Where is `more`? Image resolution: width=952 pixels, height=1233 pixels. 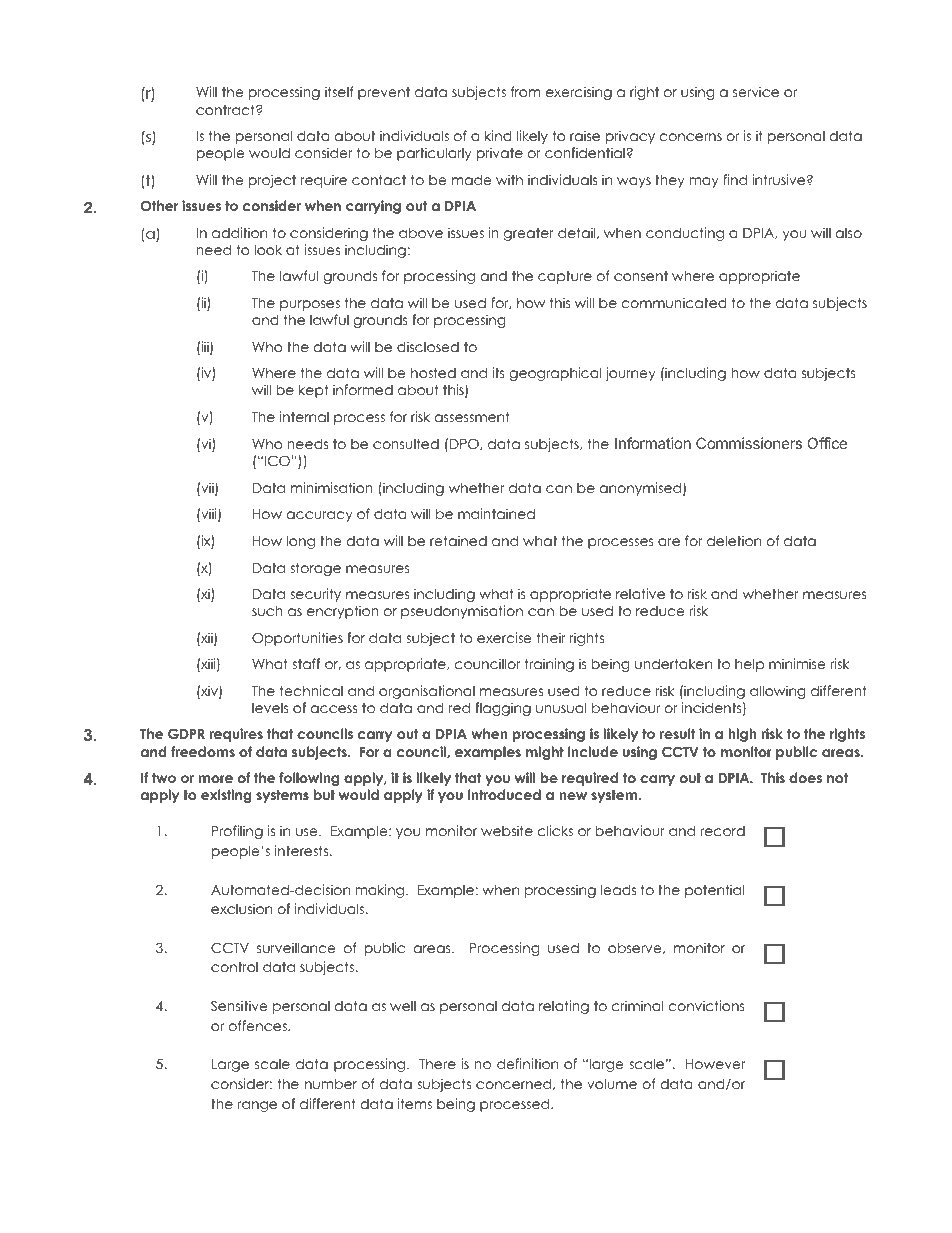 more is located at coordinates (215, 779).
